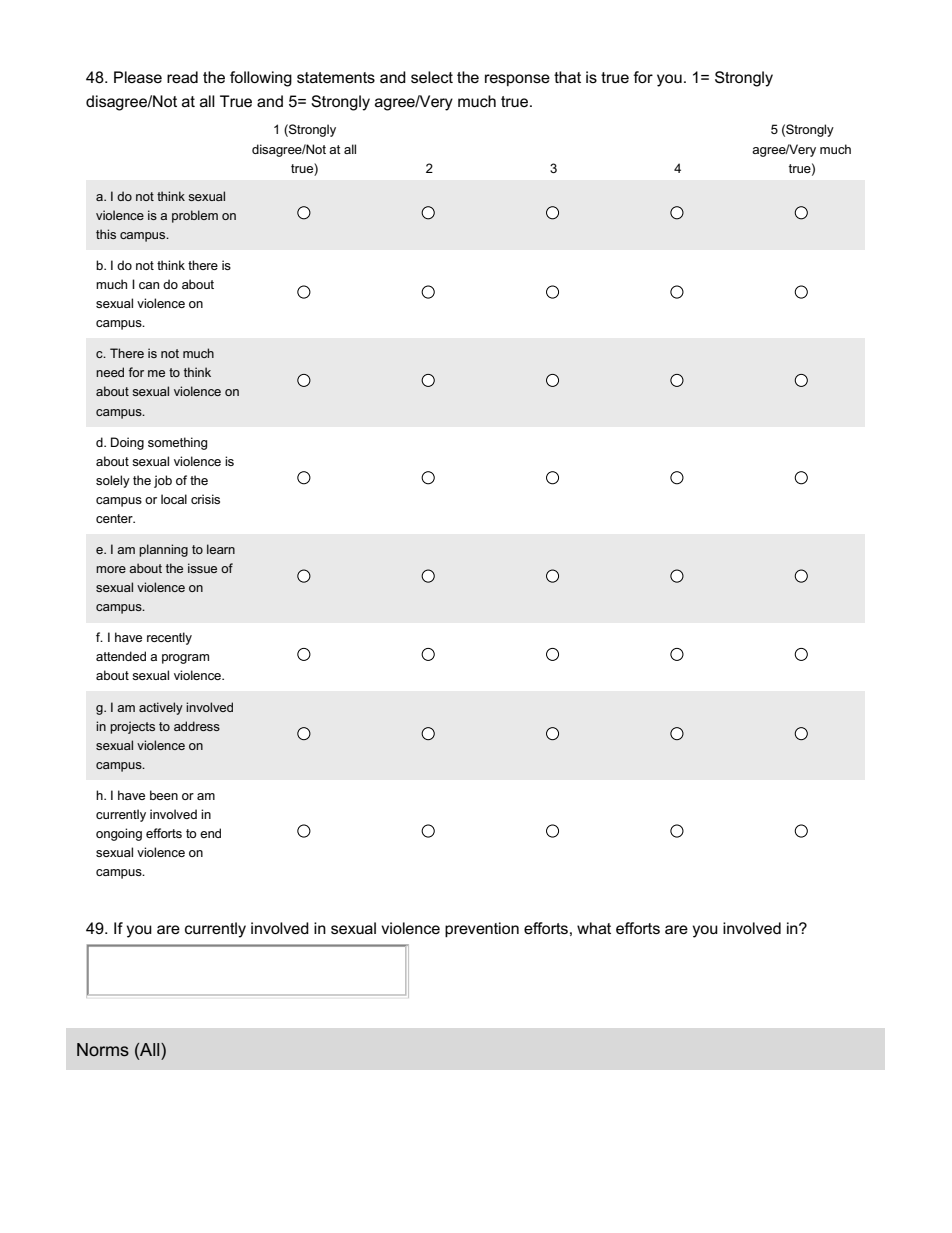 The height and width of the screenshot is (1233, 952). I want to click on statements, so click(336, 77).
